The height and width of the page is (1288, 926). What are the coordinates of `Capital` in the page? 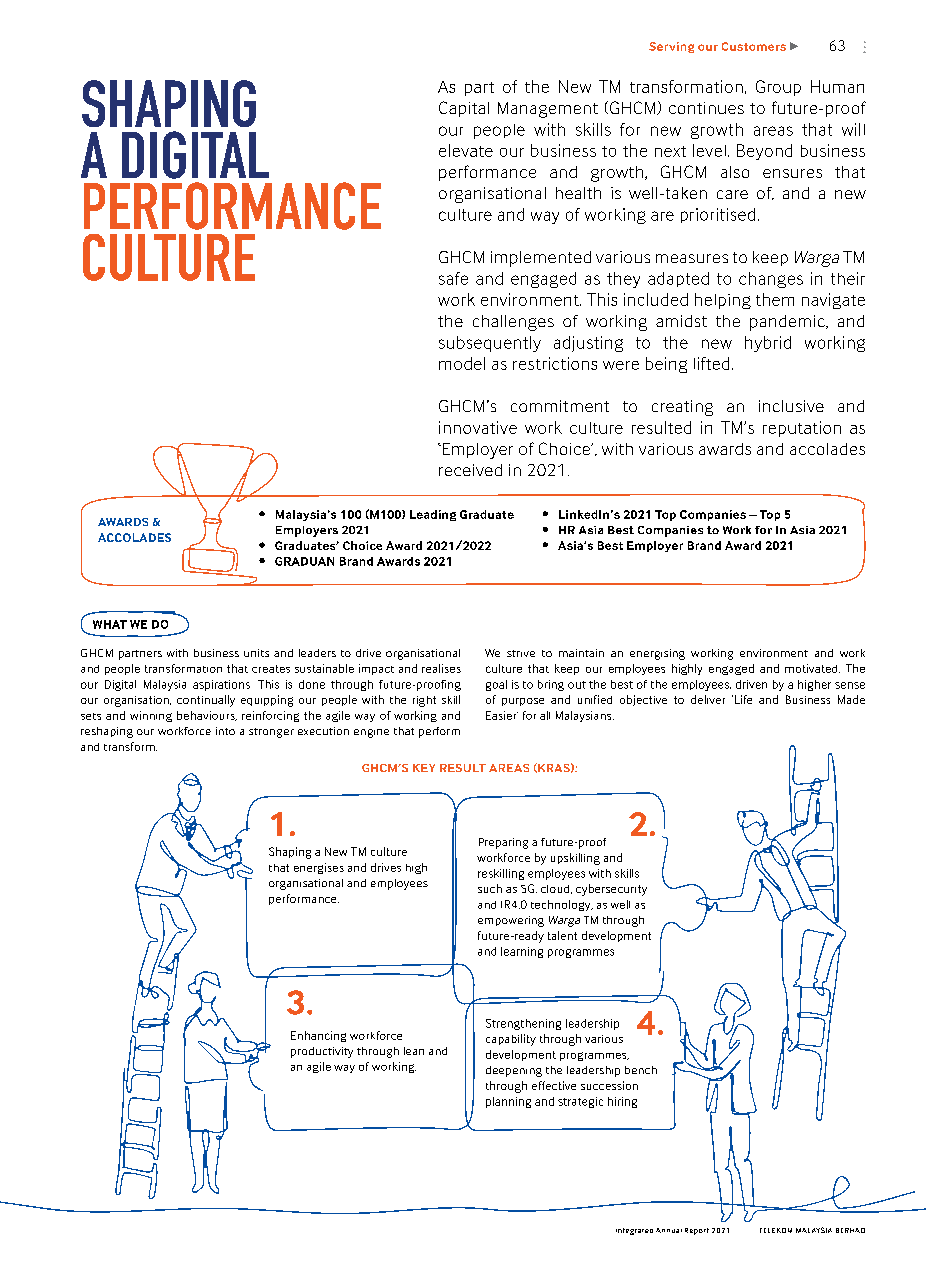 It's located at (464, 109).
